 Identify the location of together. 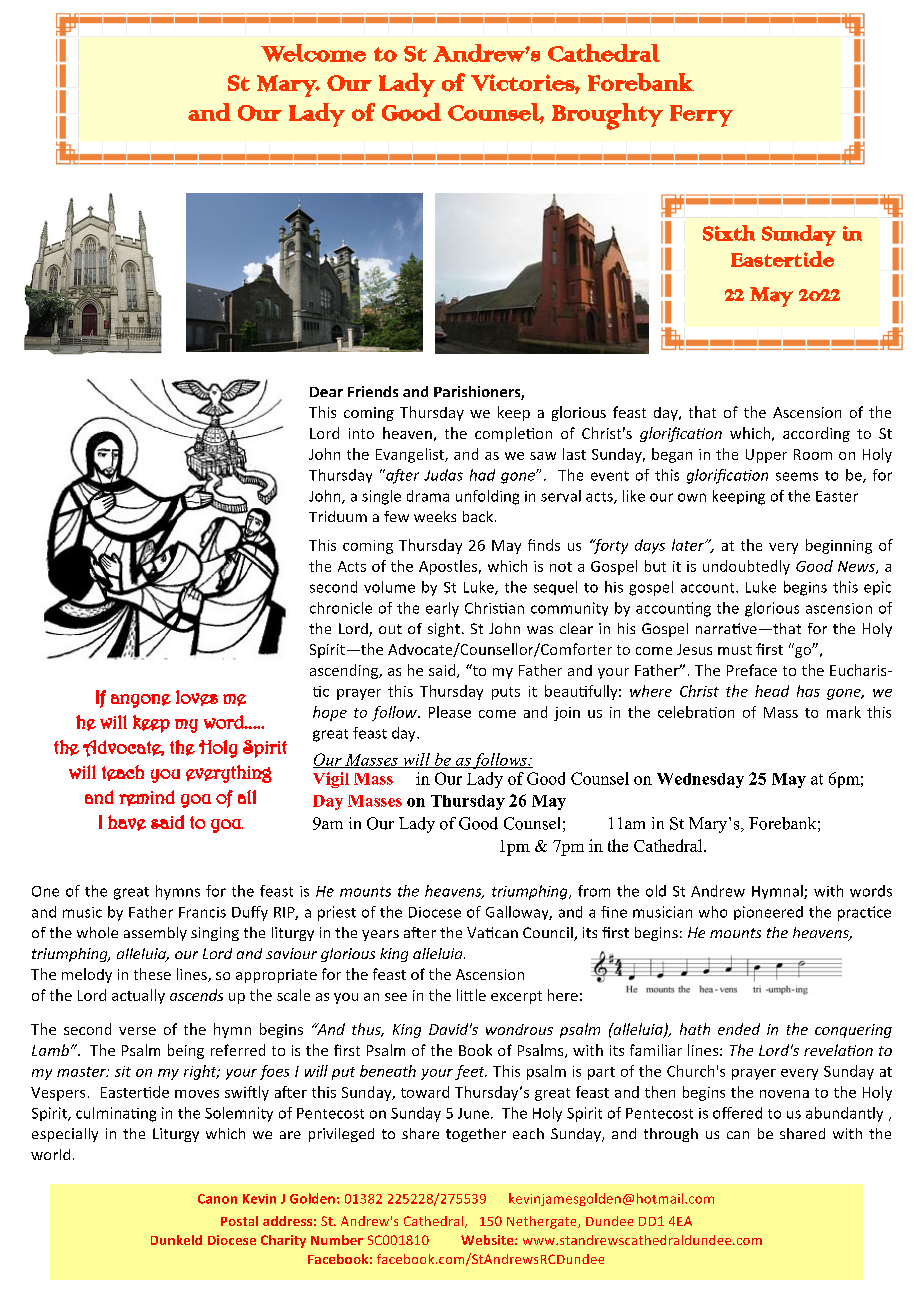
(476, 1135).
